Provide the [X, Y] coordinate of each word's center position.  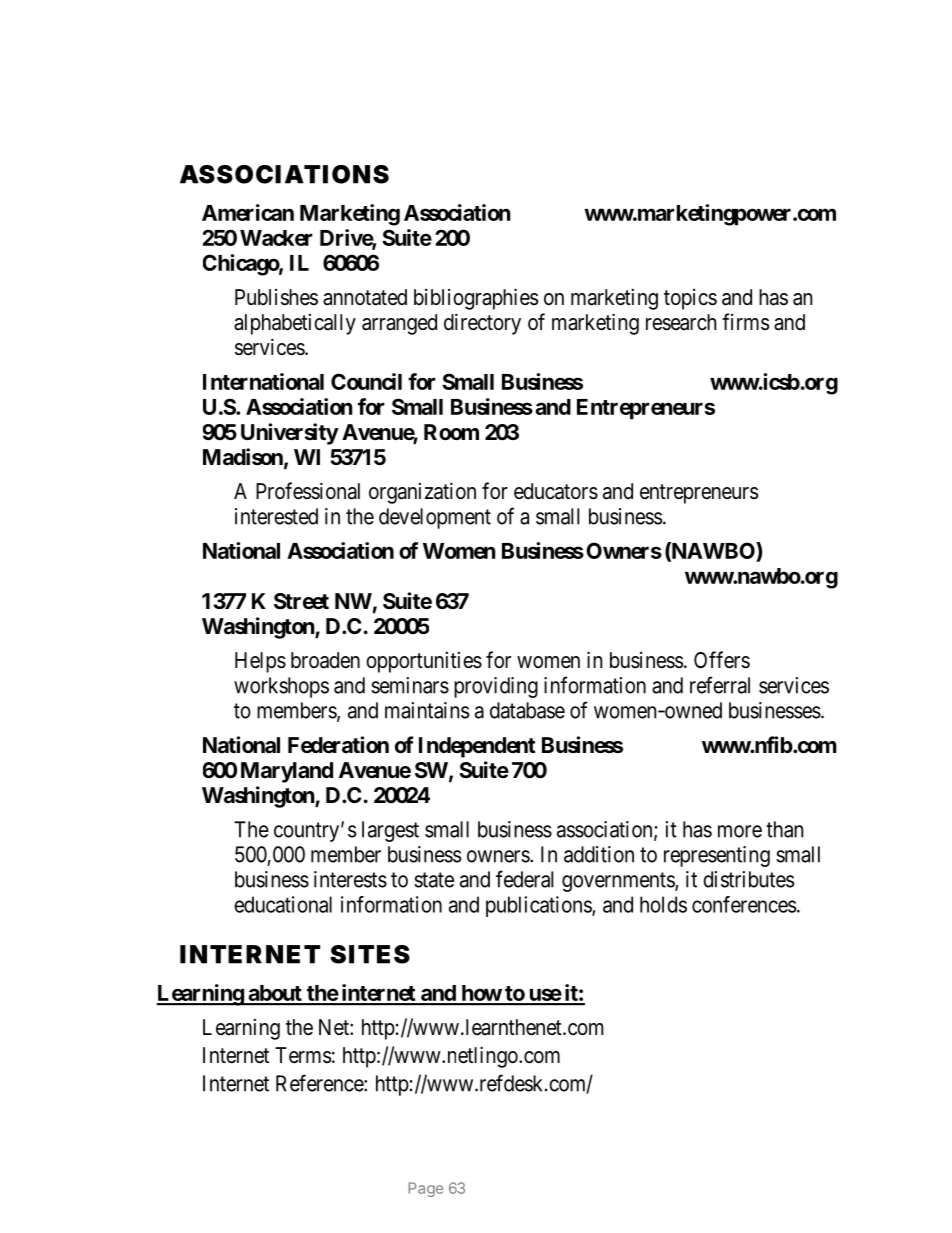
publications [539, 906]
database [527, 710]
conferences [744, 904]
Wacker [276, 238]
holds [663, 904]
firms [745, 321]
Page [426, 1189]
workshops [281, 687]
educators [556, 491]
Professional [308, 491]
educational [283, 904]
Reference [320, 1083]
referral [720, 685]
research [681, 322]
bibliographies [476, 299]
